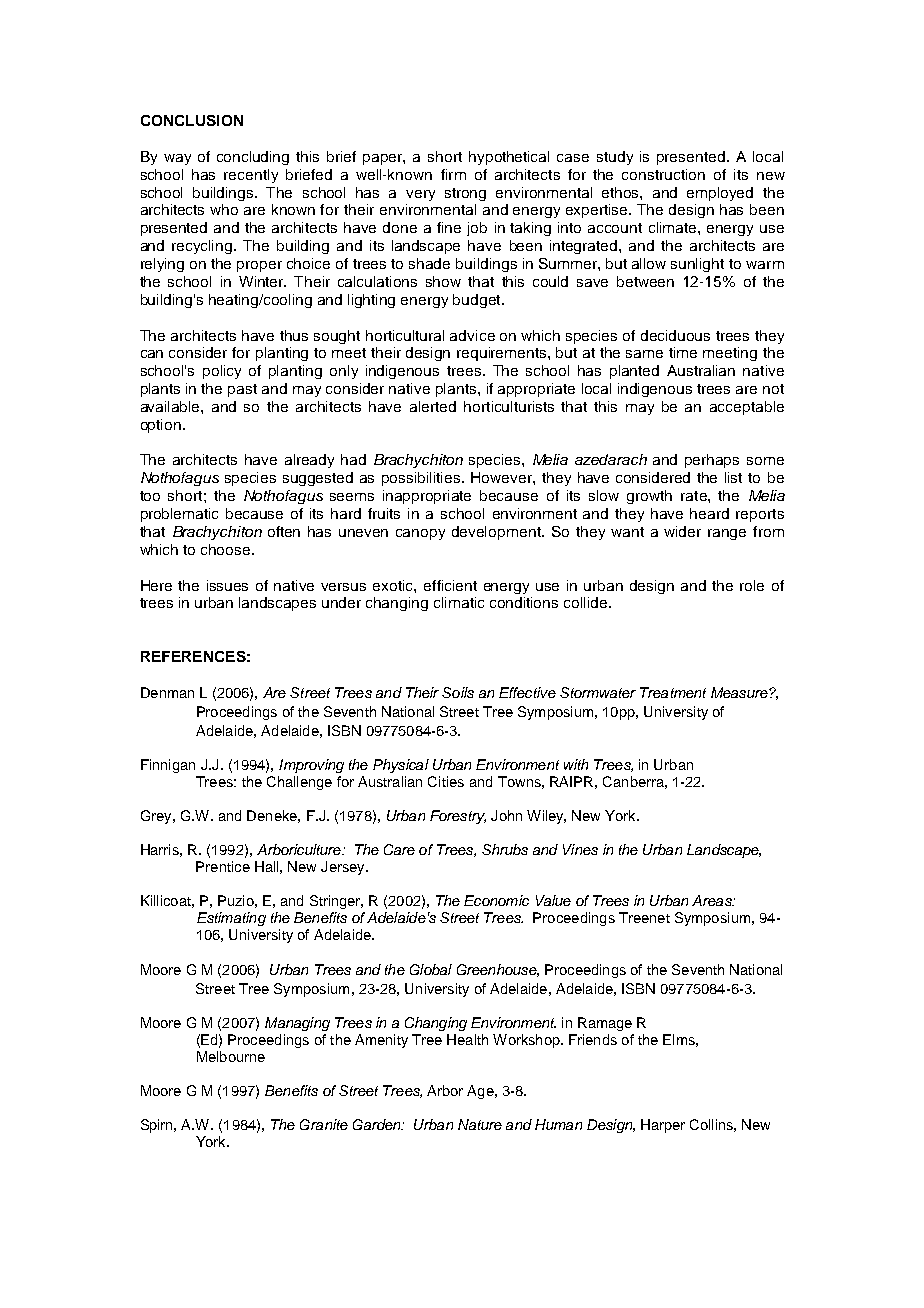 The image size is (924, 1308). Describe the element at coordinates (682, 531) in the page. I see `wider` at that location.
